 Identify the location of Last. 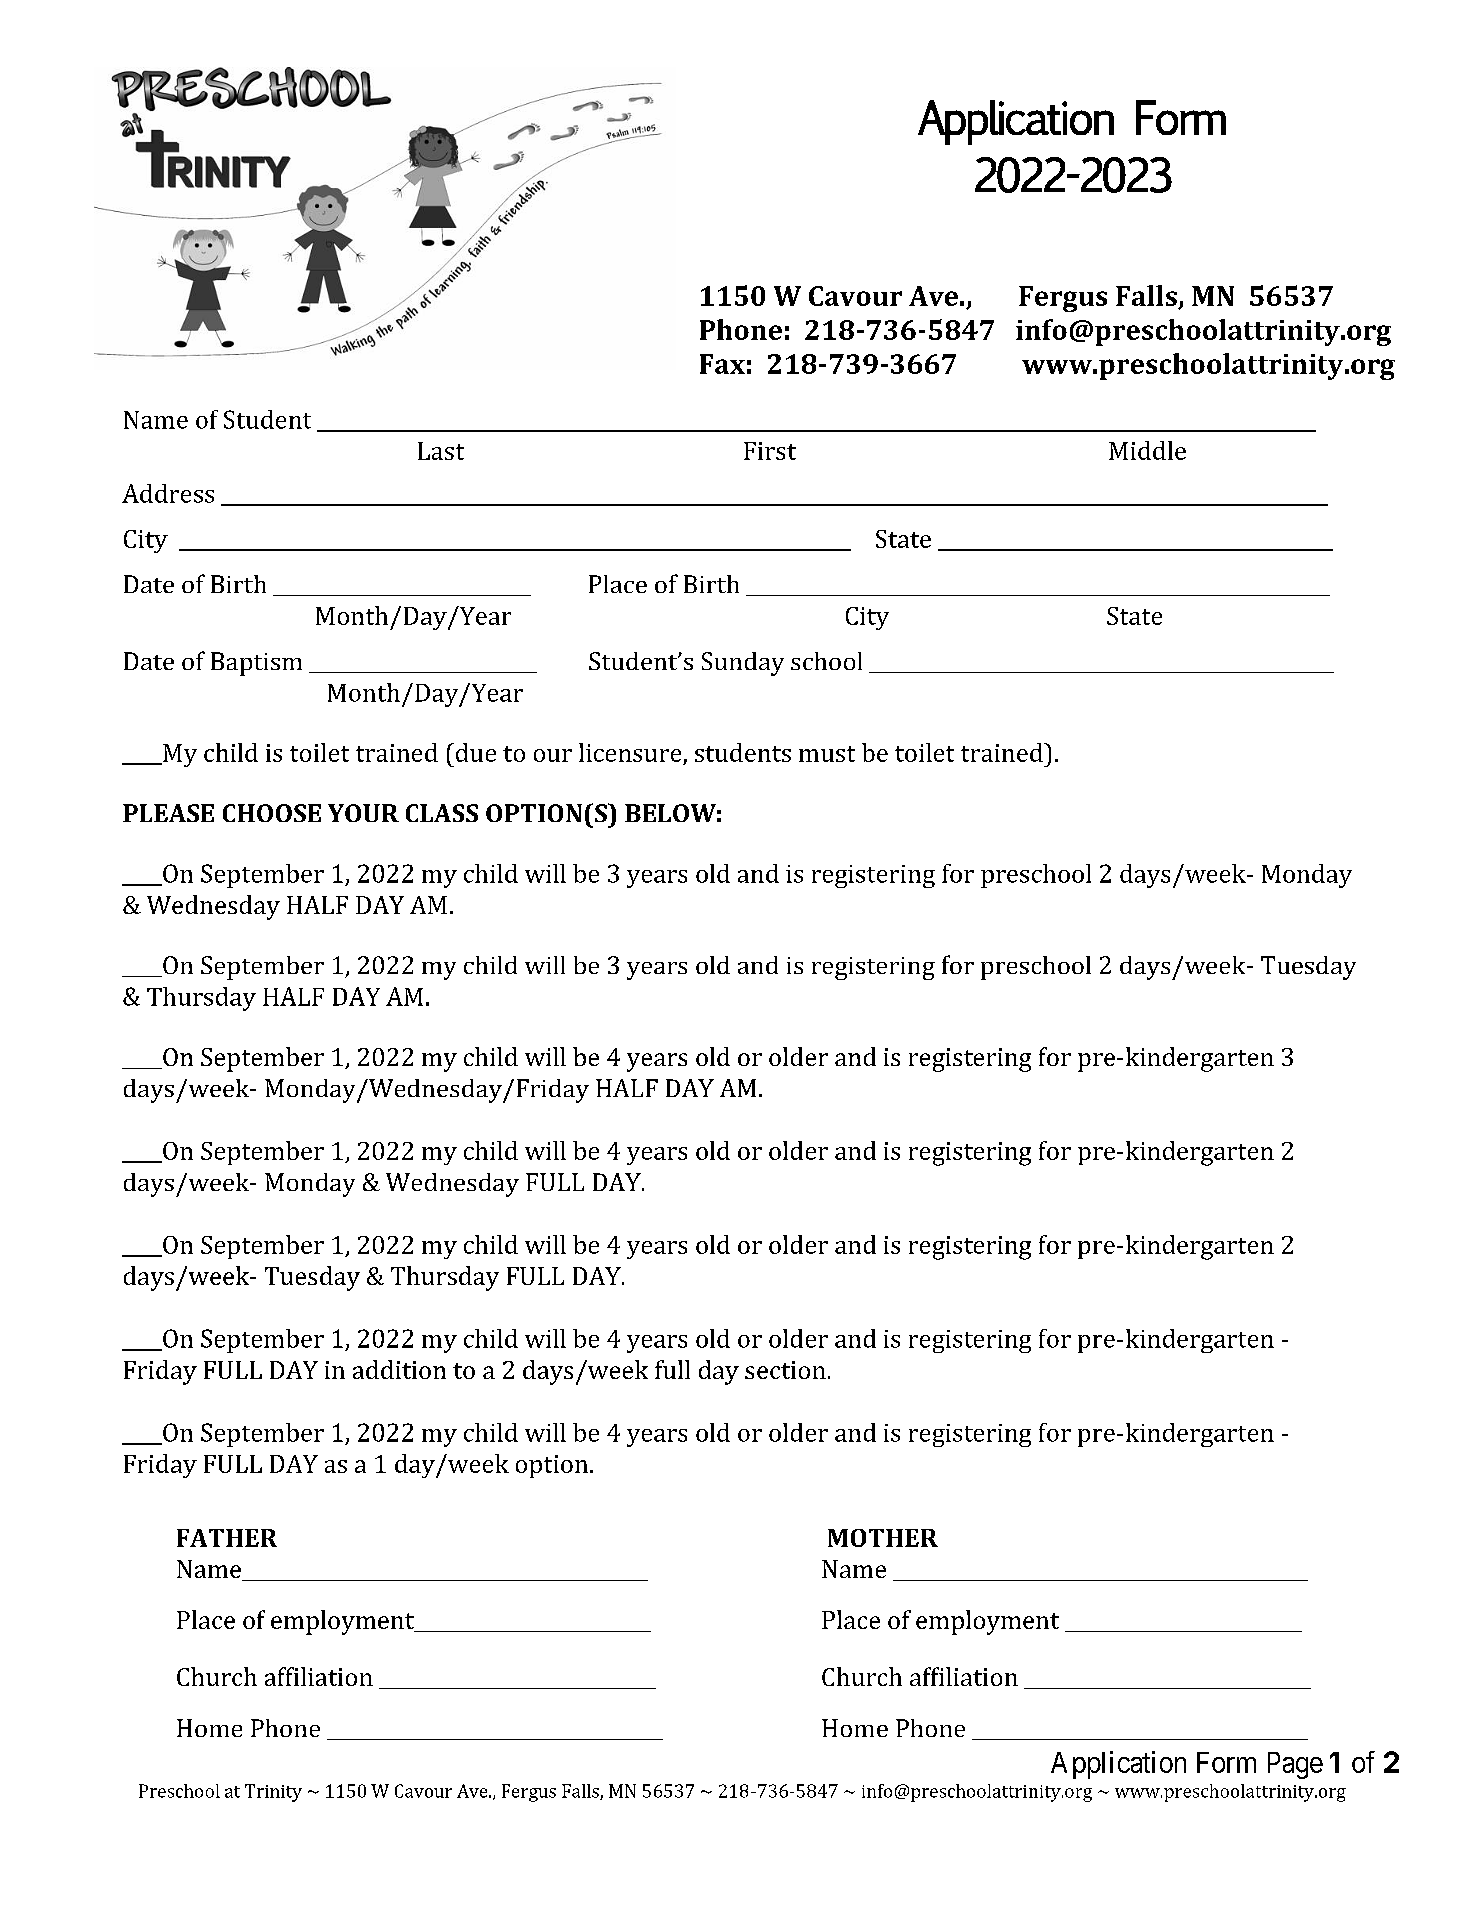
(441, 451).
